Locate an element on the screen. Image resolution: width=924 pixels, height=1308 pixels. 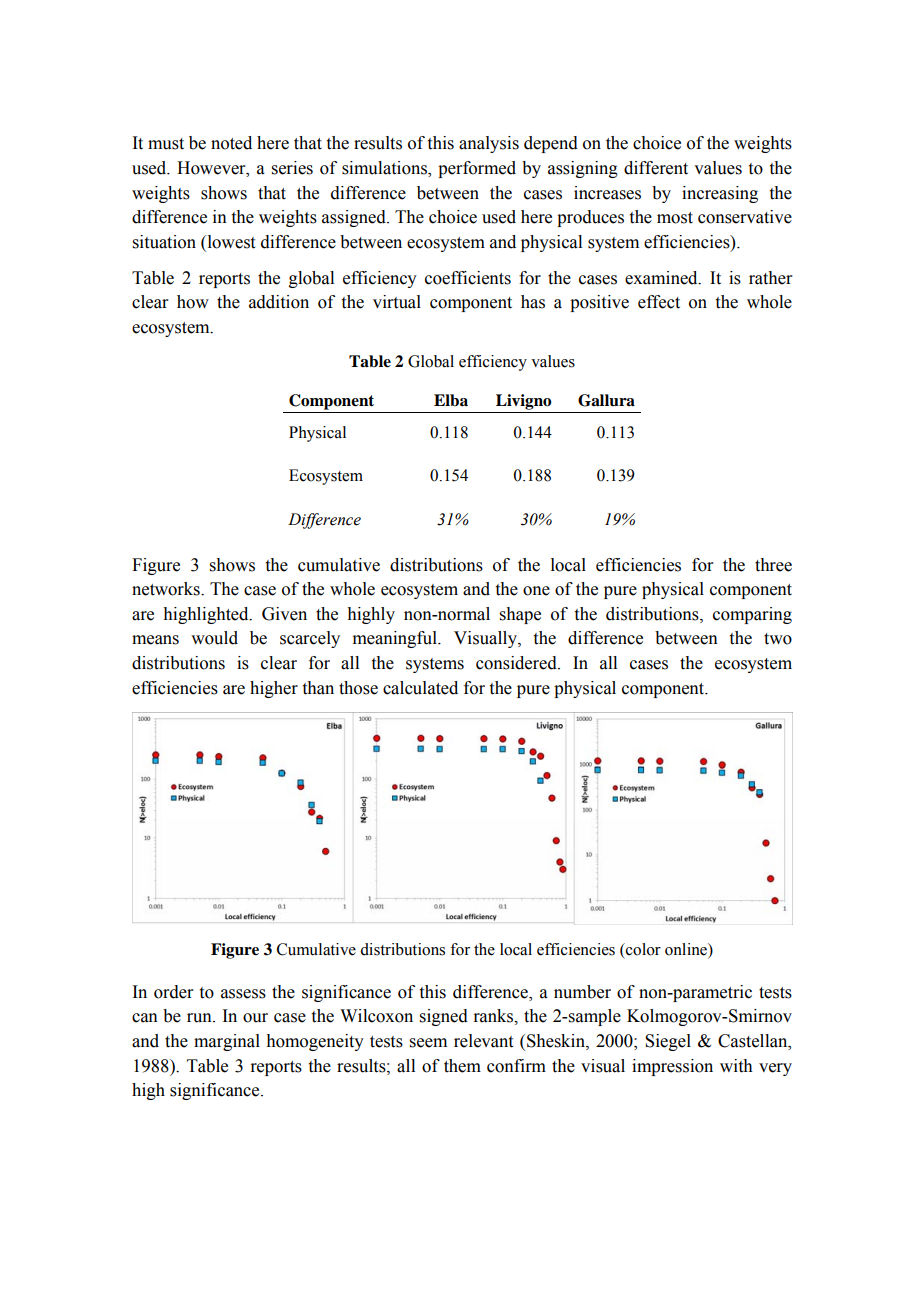
performed is located at coordinates (477, 169).
